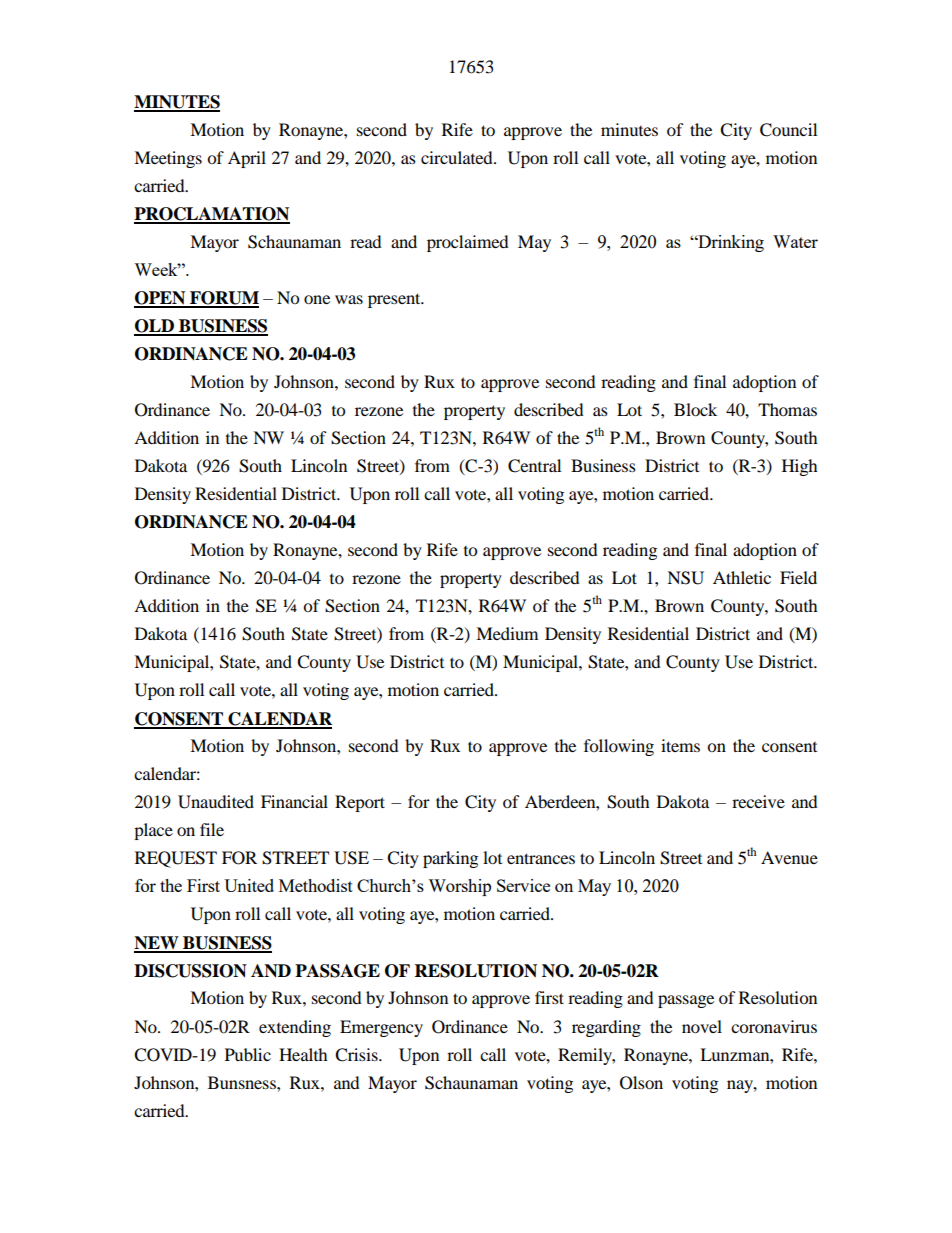 This image has height=1233, width=952. What do you see at coordinates (788, 130) in the image?
I see `Council` at bounding box center [788, 130].
